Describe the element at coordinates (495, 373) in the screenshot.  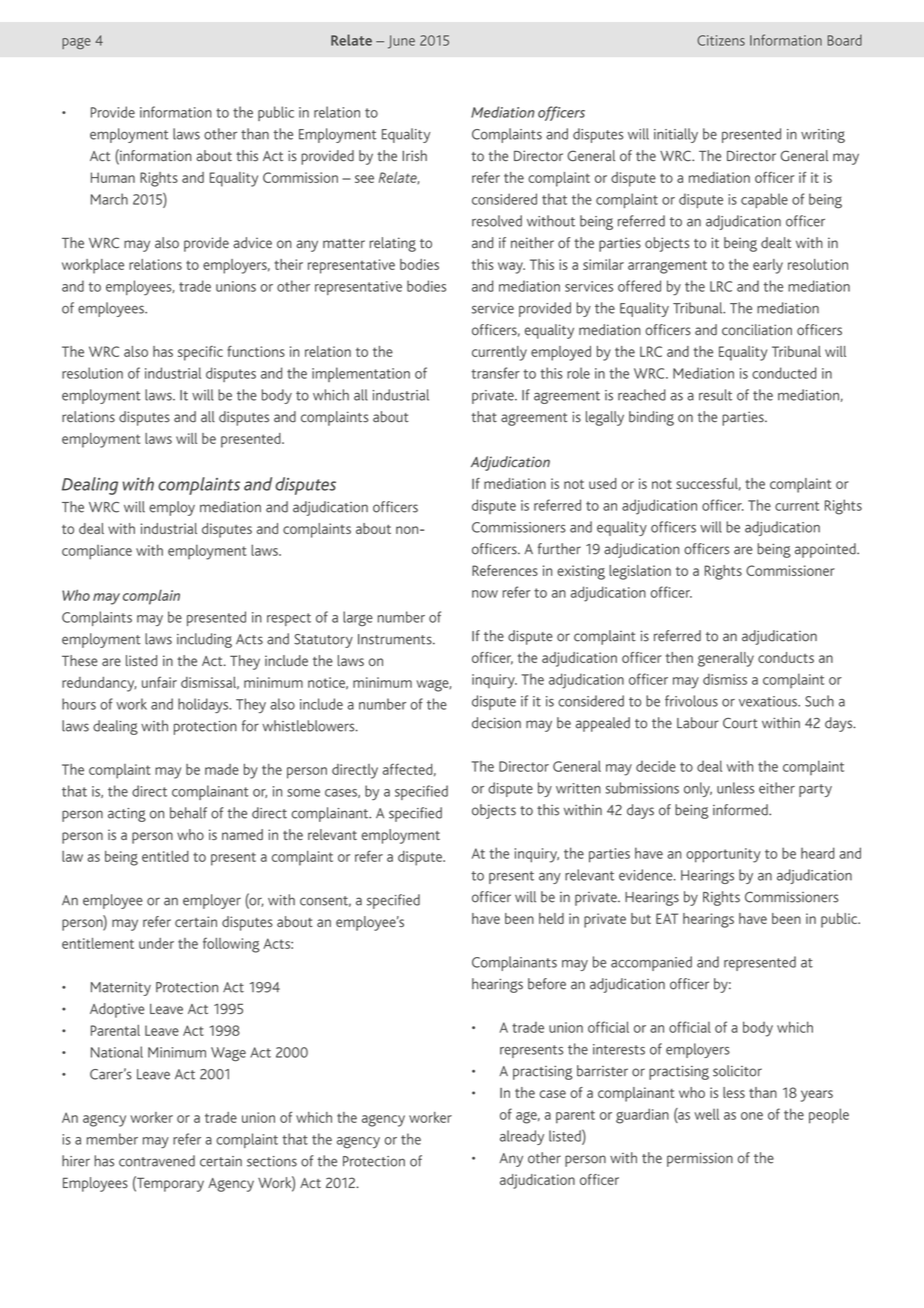
I see `transfer` at that location.
